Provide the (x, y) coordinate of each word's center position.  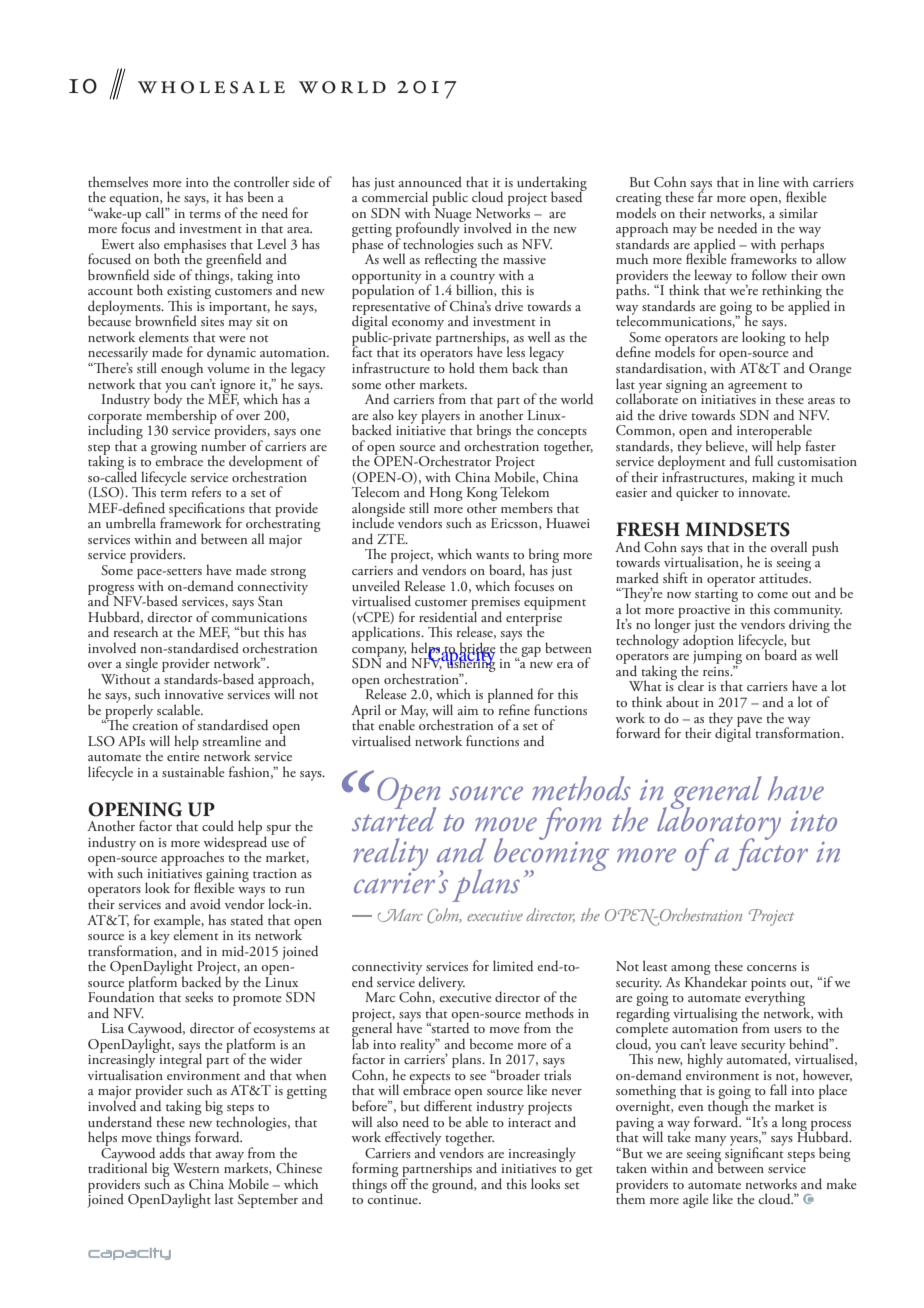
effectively (413, 1139)
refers (206, 491)
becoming (551, 854)
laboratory (719, 823)
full (764, 460)
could (218, 825)
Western (196, 1168)
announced (430, 181)
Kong (482, 495)
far (705, 195)
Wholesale (211, 87)
